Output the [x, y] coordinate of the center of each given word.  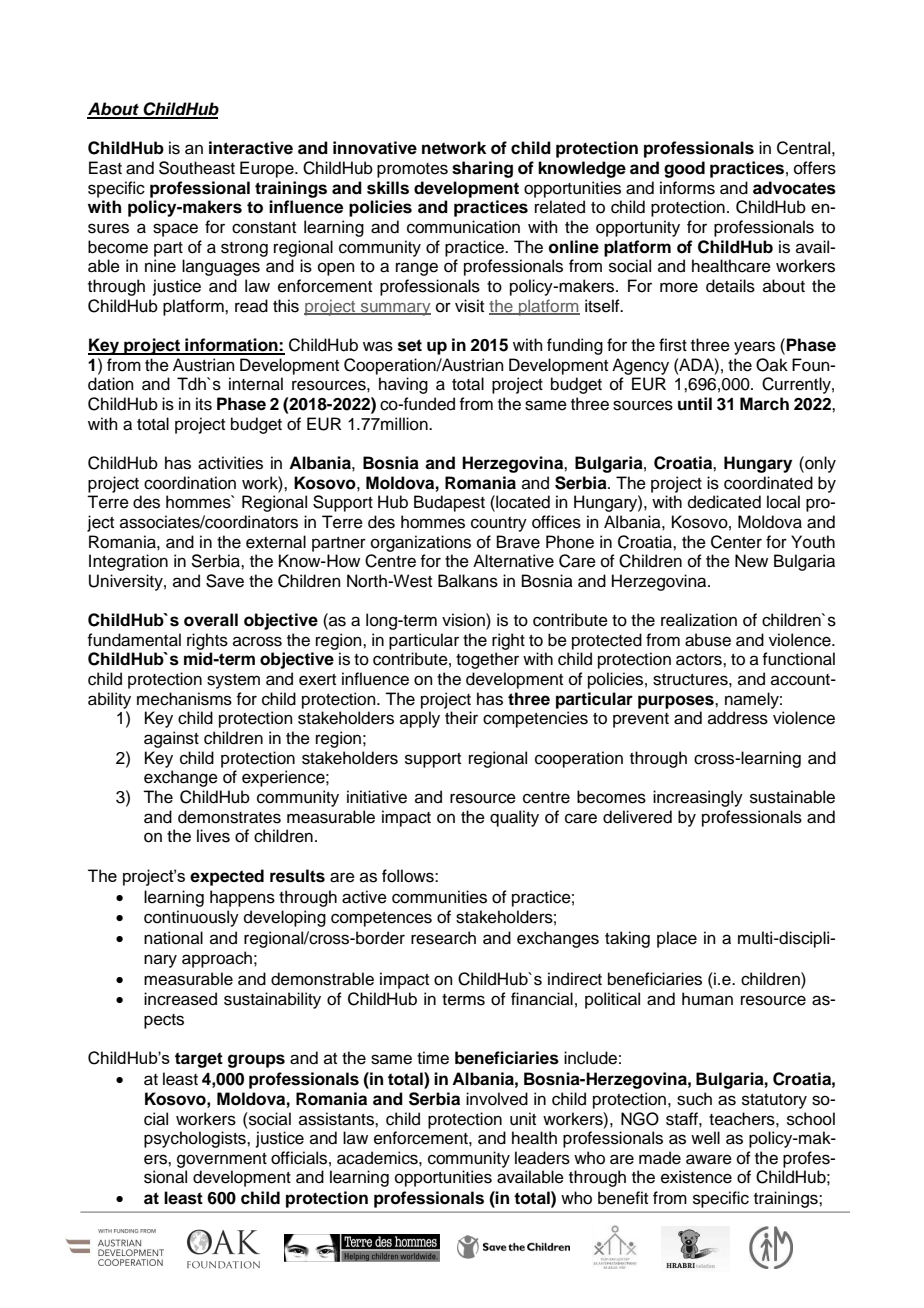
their [461, 718]
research [443, 938]
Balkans [468, 581]
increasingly [698, 798]
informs [687, 188]
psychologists [196, 1139]
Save [225, 581]
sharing [482, 169]
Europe [268, 169]
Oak [772, 365]
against [171, 739]
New [751, 561]
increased [180, 999]
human [707, 999]
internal [256, 384]
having [403, 385]
